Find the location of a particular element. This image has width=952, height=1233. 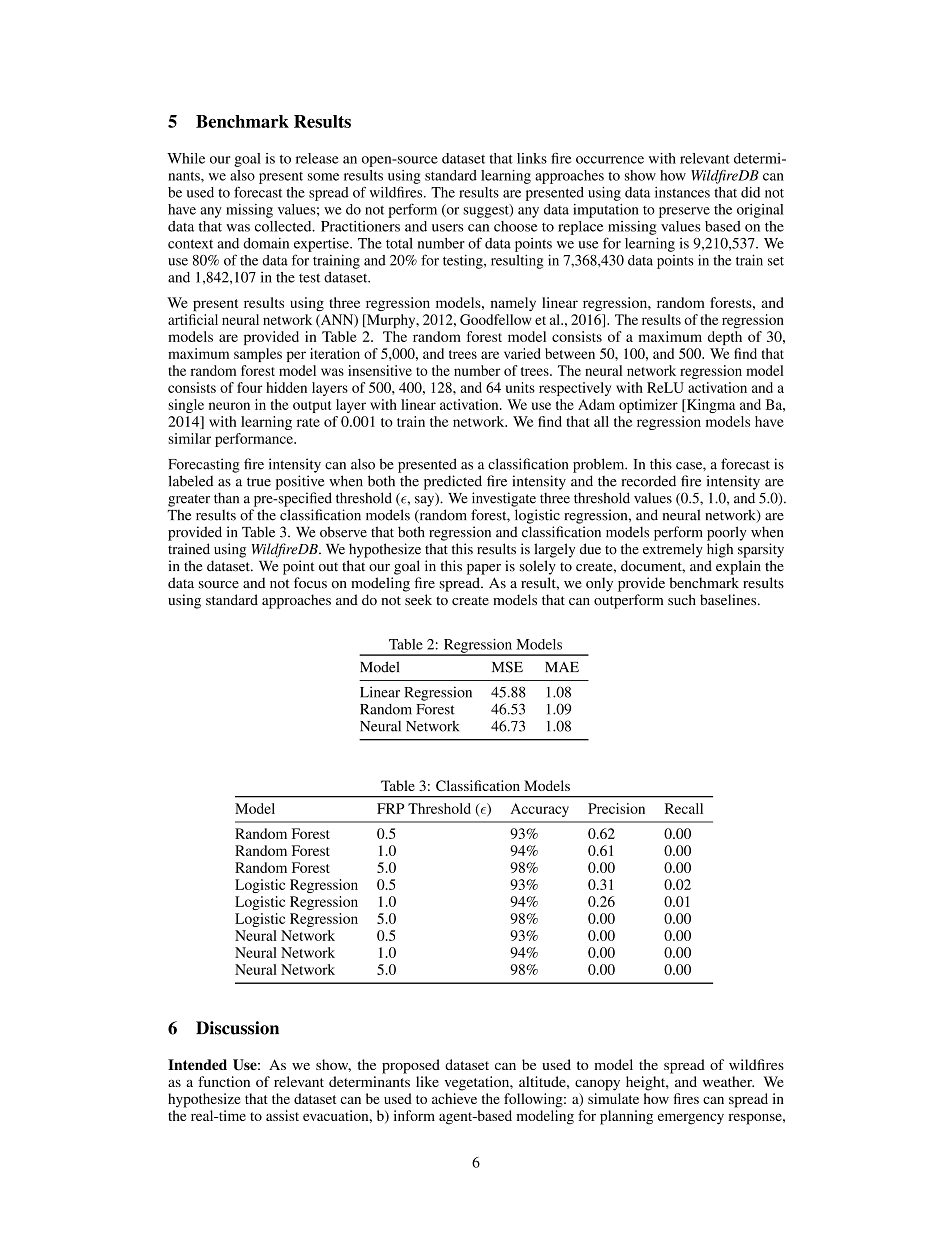

predicted is located at coordinates (453, 482).
